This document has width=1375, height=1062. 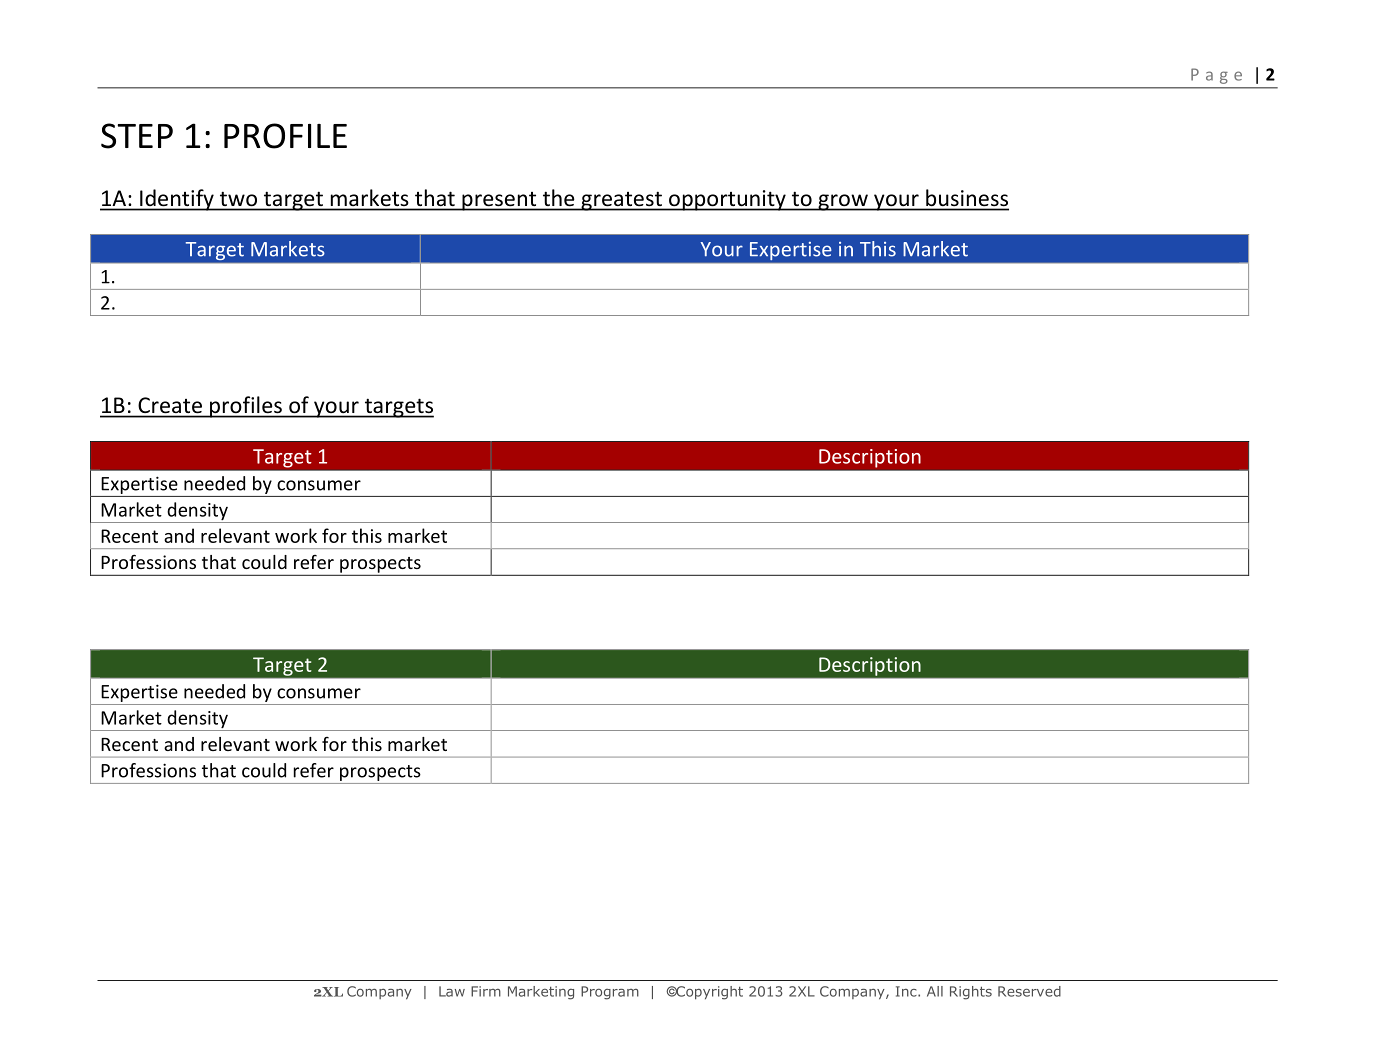 I want to click on opportunity, so click(x=727, y=200).
